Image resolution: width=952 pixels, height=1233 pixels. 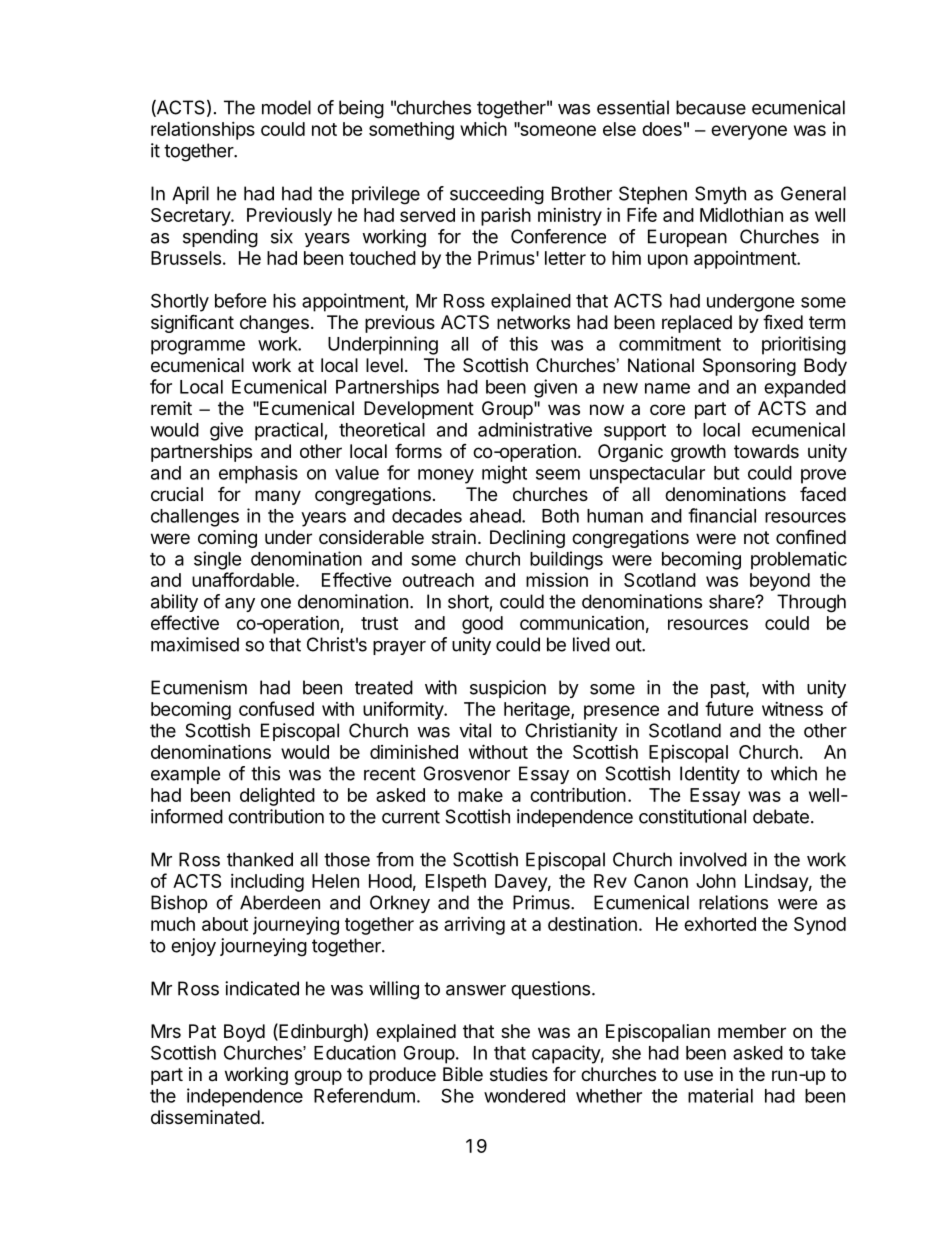 I want to click on changes, so click(x=274, y=324).
